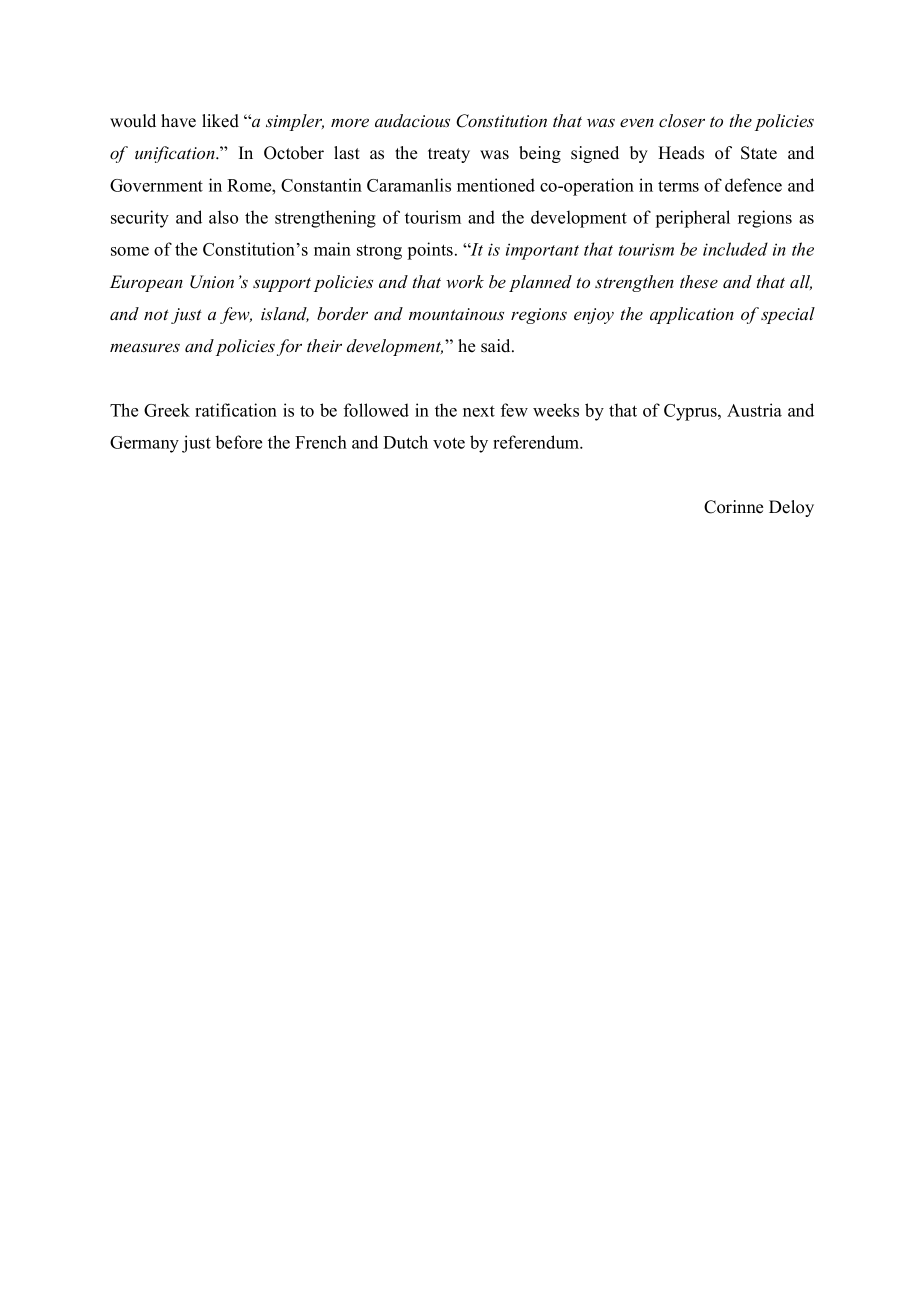 This screenshot has width=924, height=1308. I want to click on Austria, so click(754, 410).
